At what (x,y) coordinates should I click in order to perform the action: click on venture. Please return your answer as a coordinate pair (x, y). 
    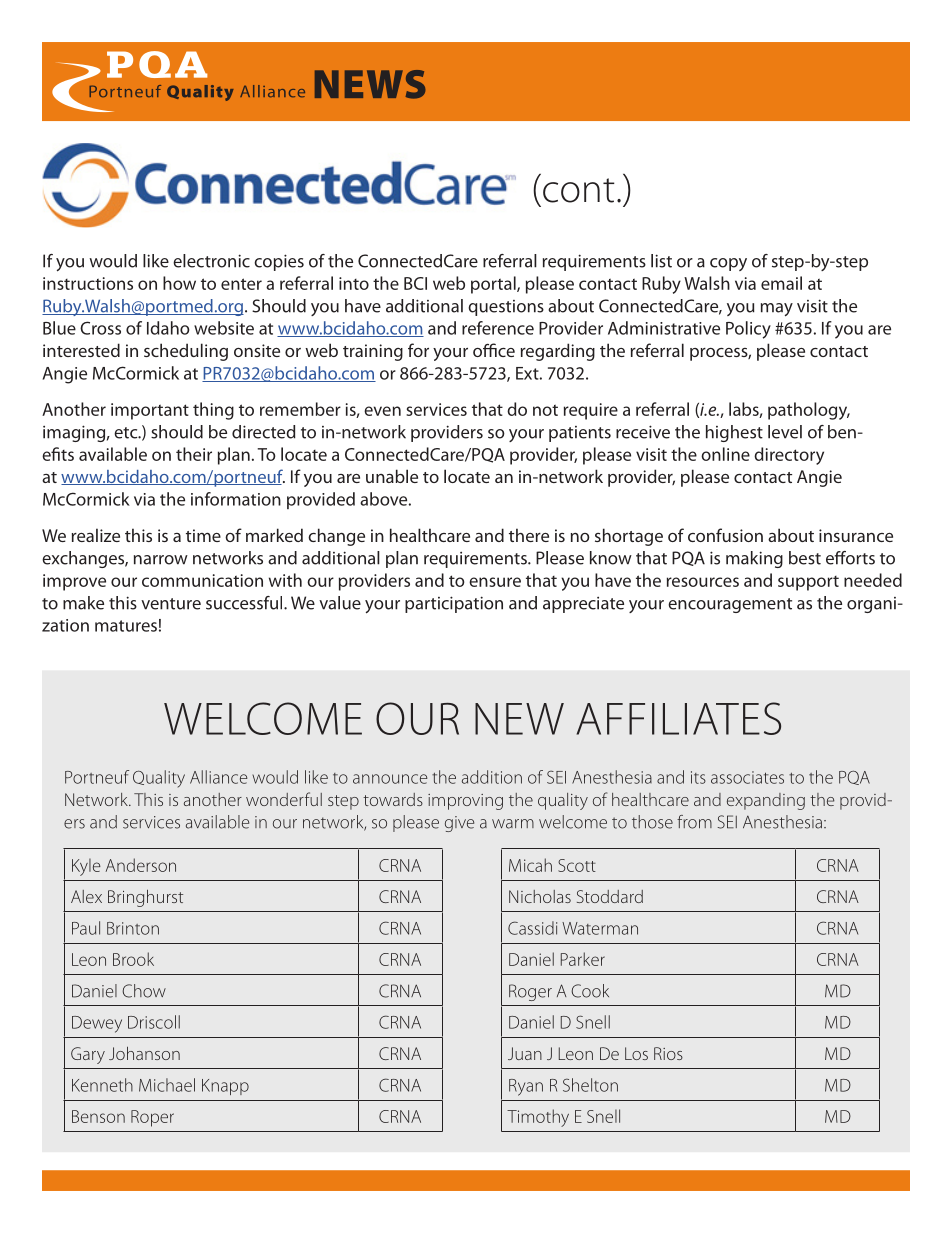
    Looking at the image, I should click on (171, 604).
